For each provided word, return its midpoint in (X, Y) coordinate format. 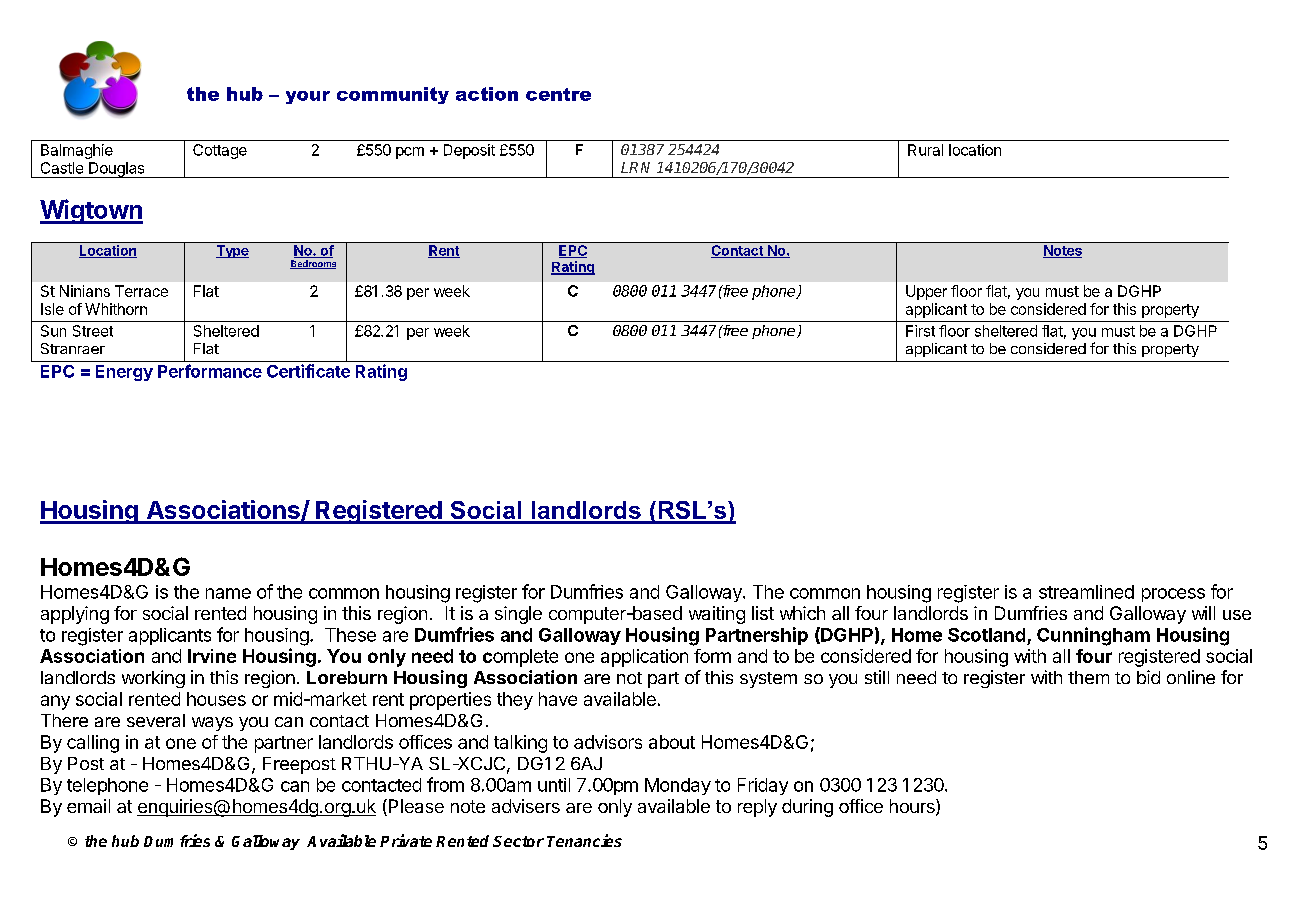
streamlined (1086, 592)
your (308, 97)
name (228, 593)
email (88, 806)
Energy (124, 373)
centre (558, 94)
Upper (926, 292)
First (920, 331)
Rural (925, 150)
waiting (717, 615)
